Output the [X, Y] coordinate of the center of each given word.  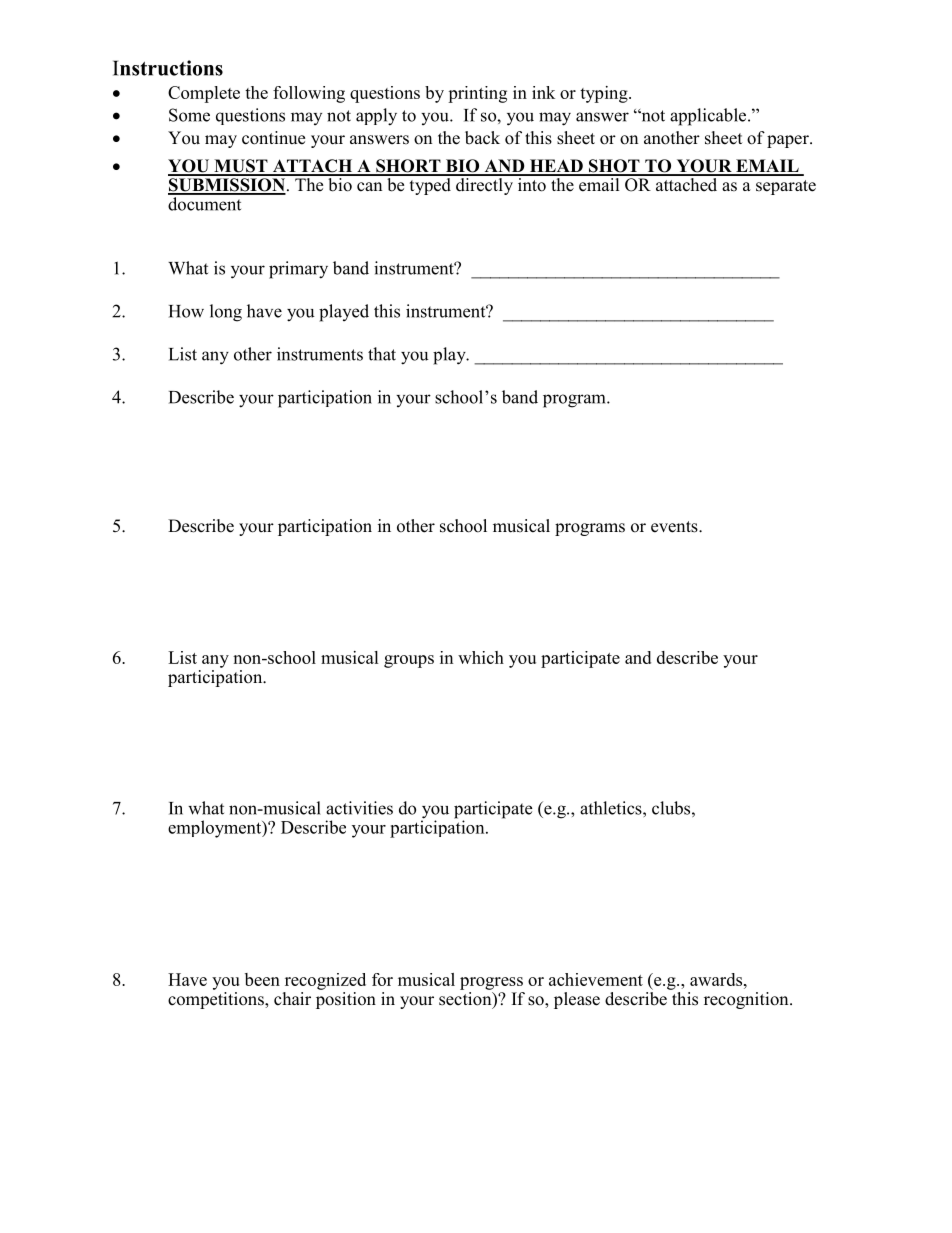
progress [491, 983]
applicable [709, 117]
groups [409, 661]
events [675, 527]
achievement [596, 979]
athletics [612, 808]
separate [786, 187]
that [382, 354]
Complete [204, 94]
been [262, 979]
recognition [747, 1000]
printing [477, 94]
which [481, 657]
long [226, 313]
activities [359, 808]
